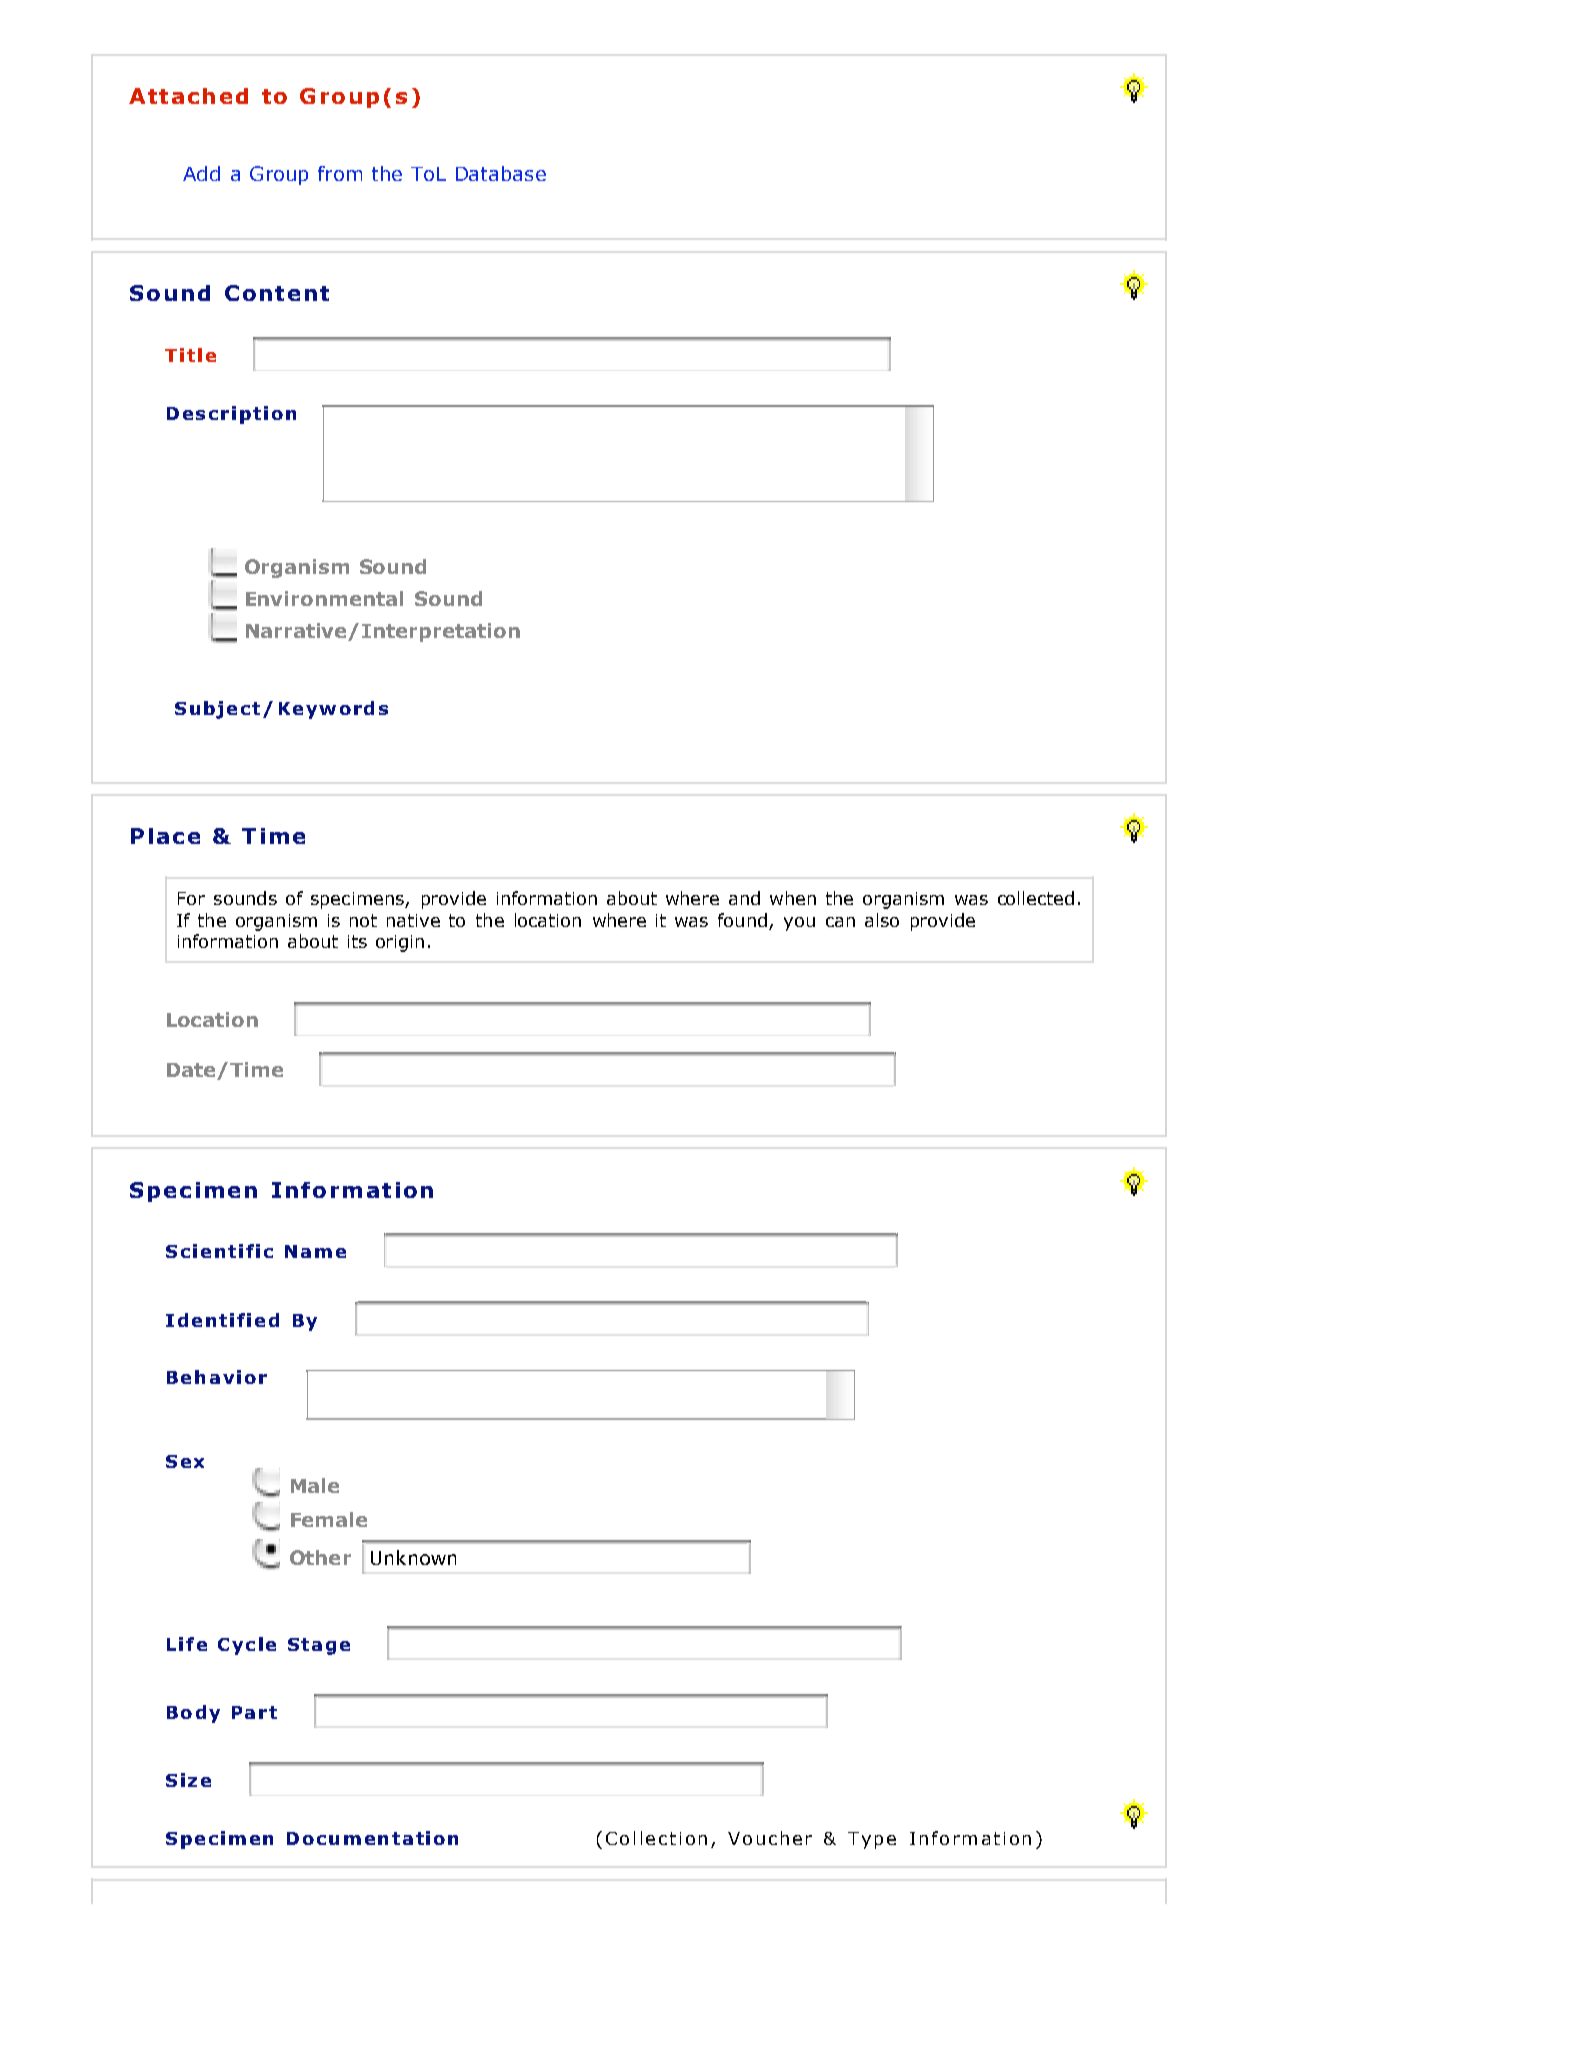 The image size is (1590, 2058). What do you see at coordinates (201, 173) in the page?
I see `Add` at bounding box center [201, 173].
